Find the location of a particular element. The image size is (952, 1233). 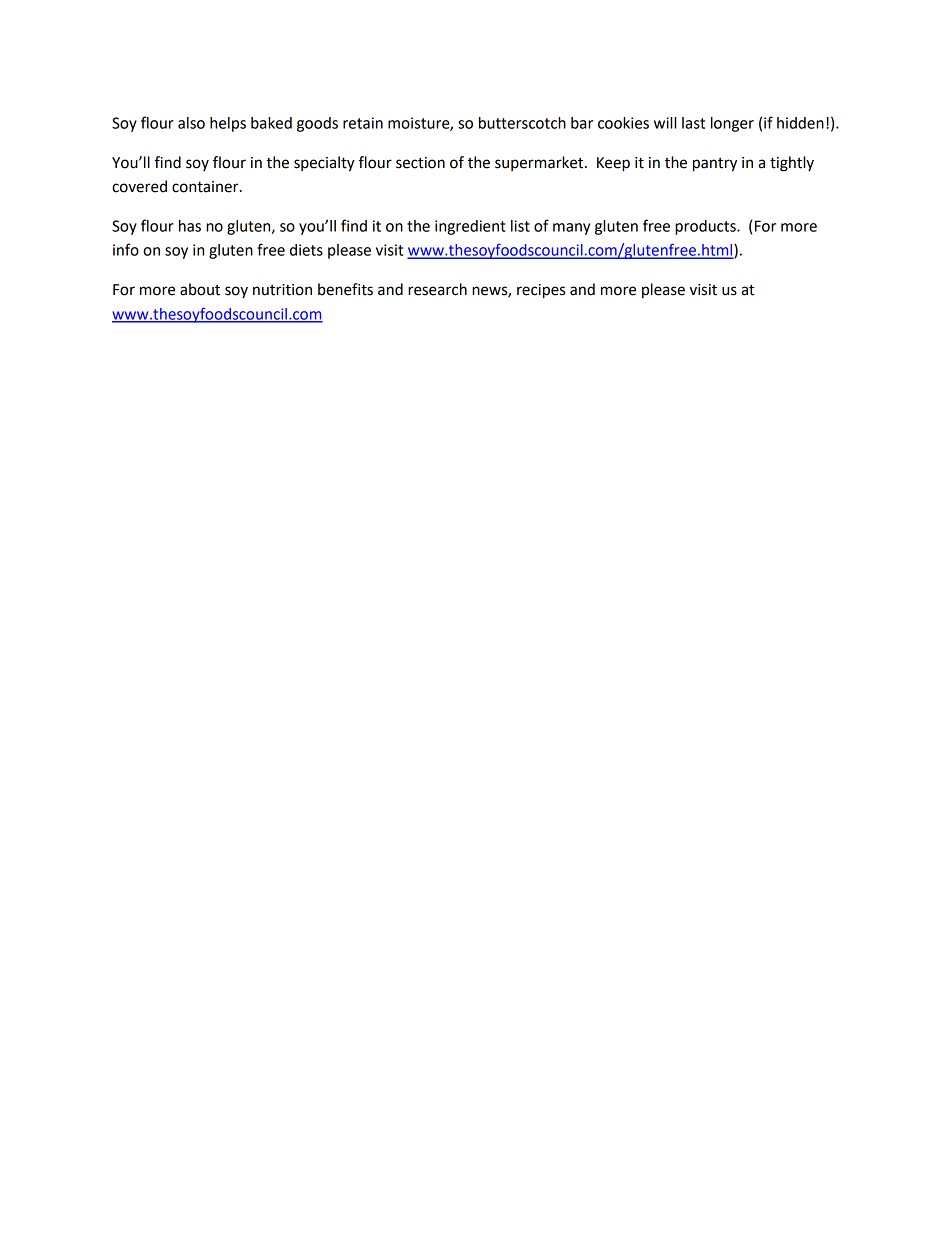

products is located at coordinates (706, 227).
